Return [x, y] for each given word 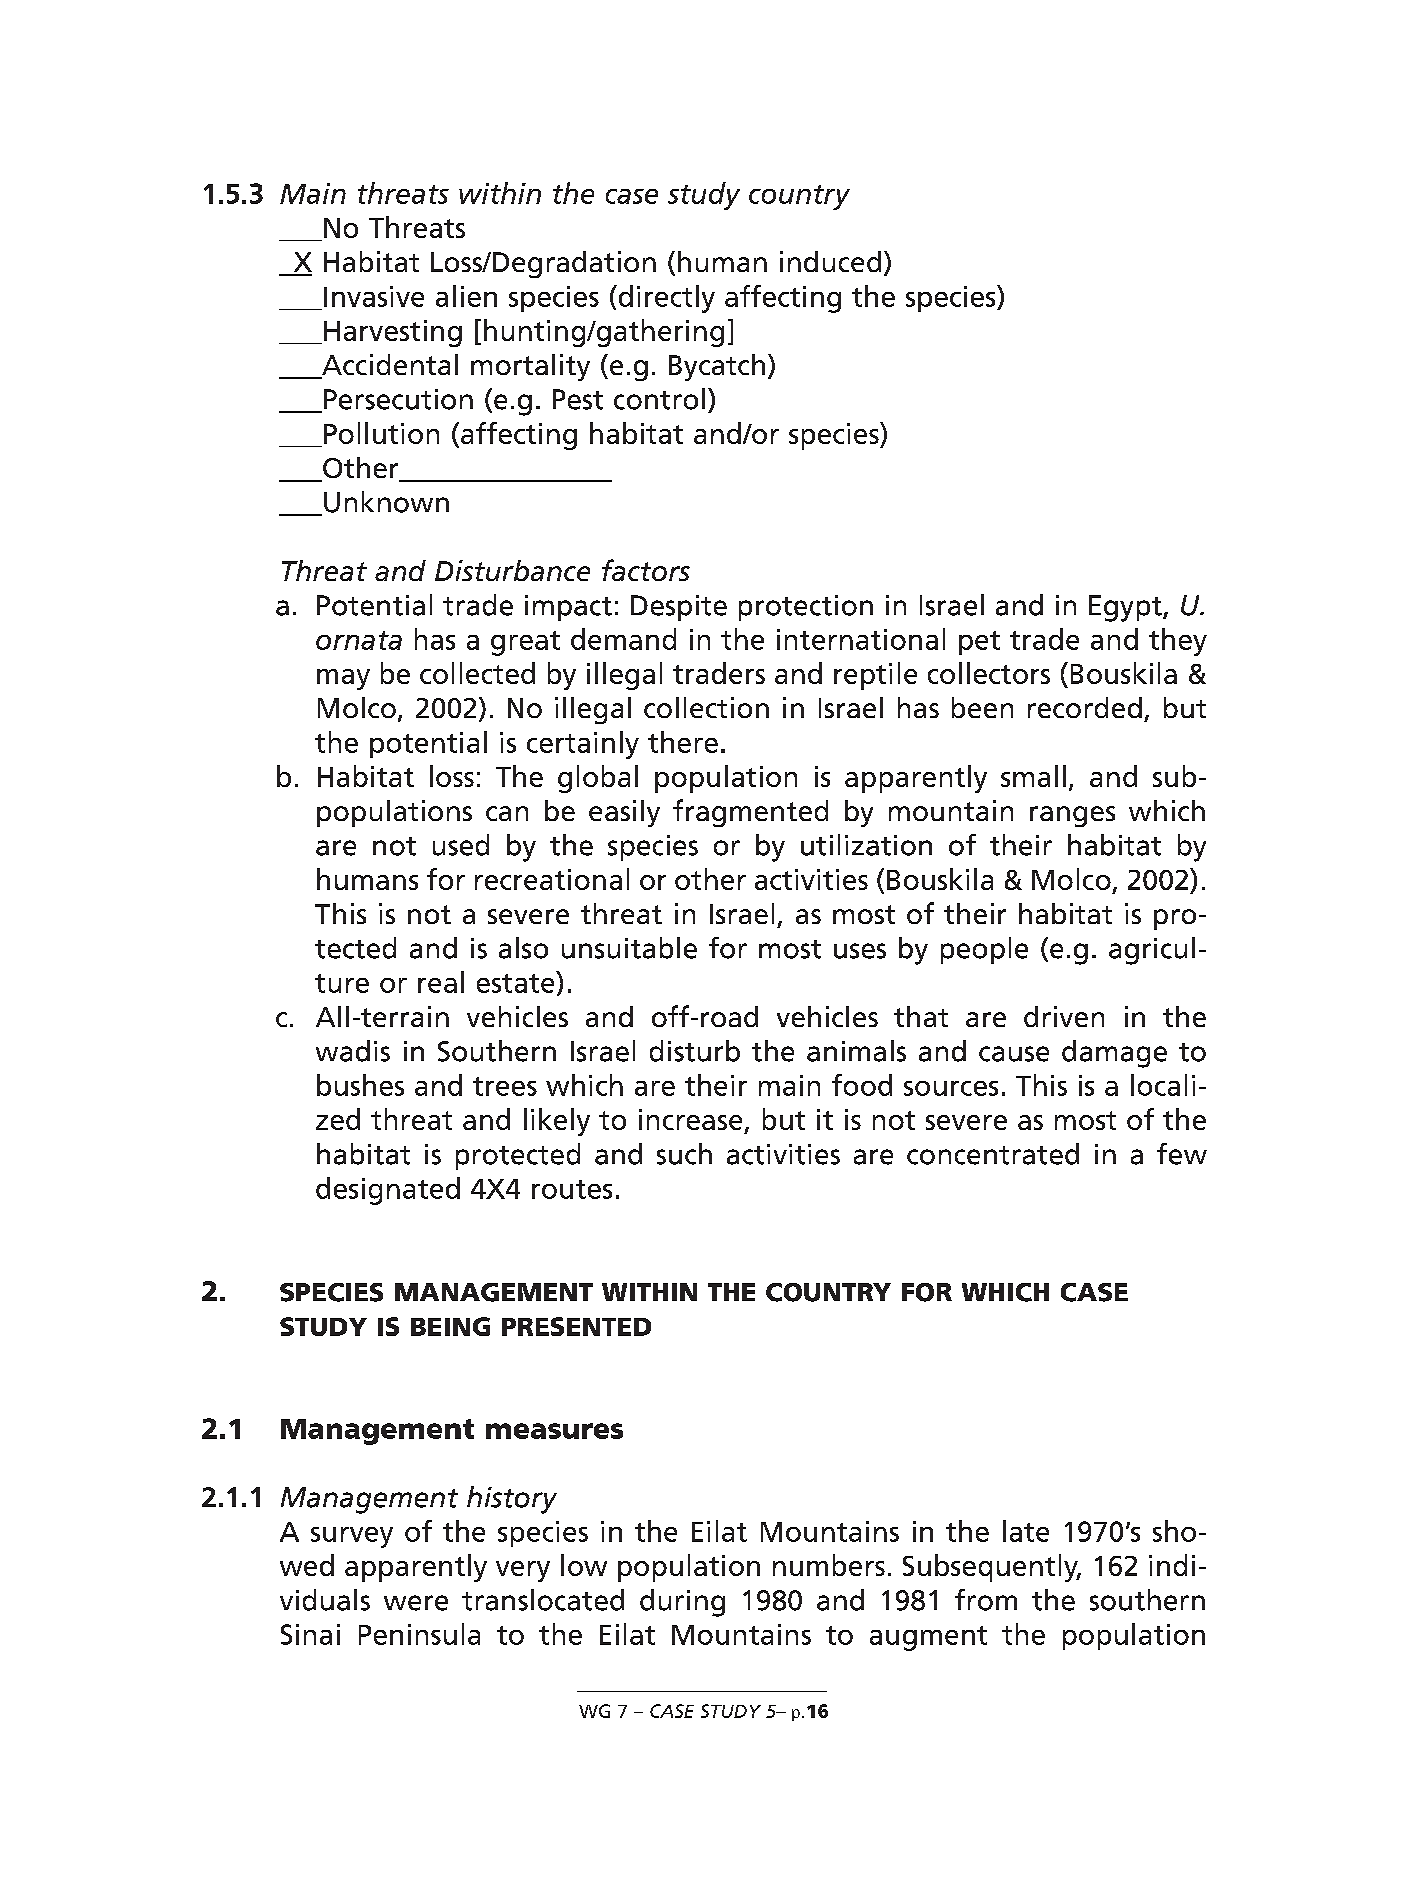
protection [806, 608]
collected [477, 673]
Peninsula [419, 1634]
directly [665, 299]
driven [1064, 1016]
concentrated [993, 1154]
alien [466, 296]
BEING [450, 1326]
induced [830, 261]
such [684, 1154]
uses [860, 951]
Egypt [1126, 608]
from [986, 1600]
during [682, 1603]
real [441, 982]
